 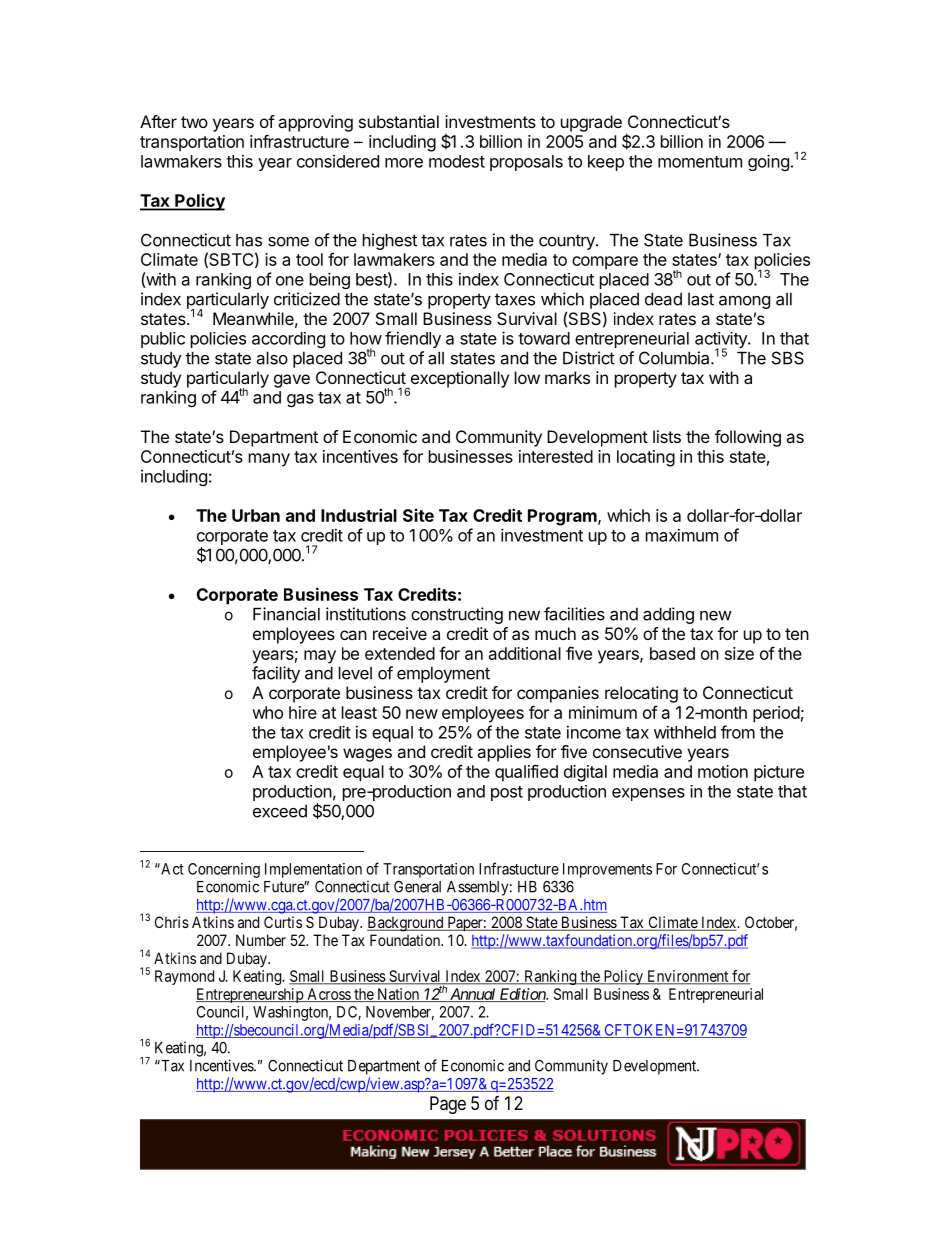 What do you see at coordinates (457, 615) in the screenshot?
I see `constructing` at bounding box center [457, 615].
